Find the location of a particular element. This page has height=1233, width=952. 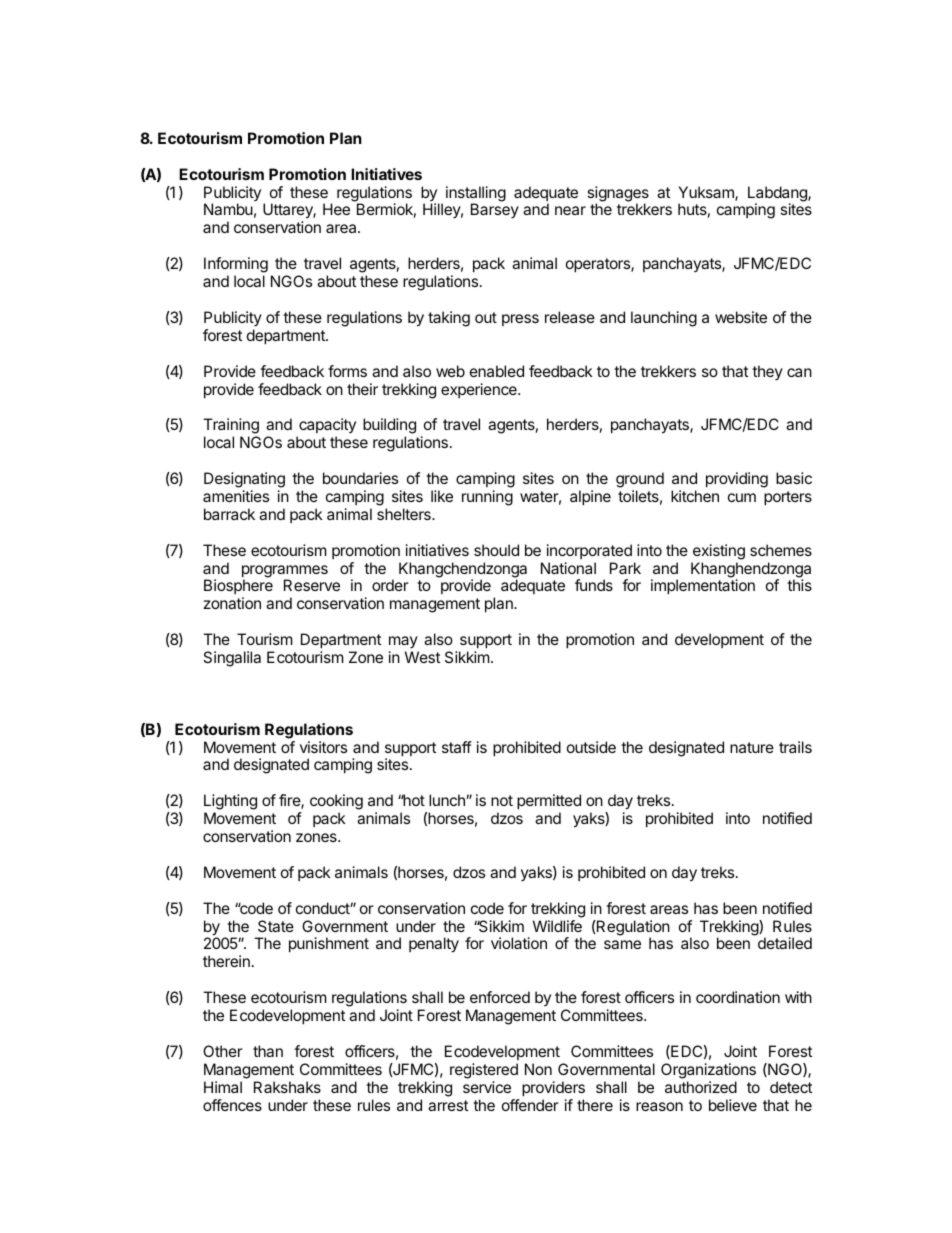

permitted is located at coordinates (549, 801).
